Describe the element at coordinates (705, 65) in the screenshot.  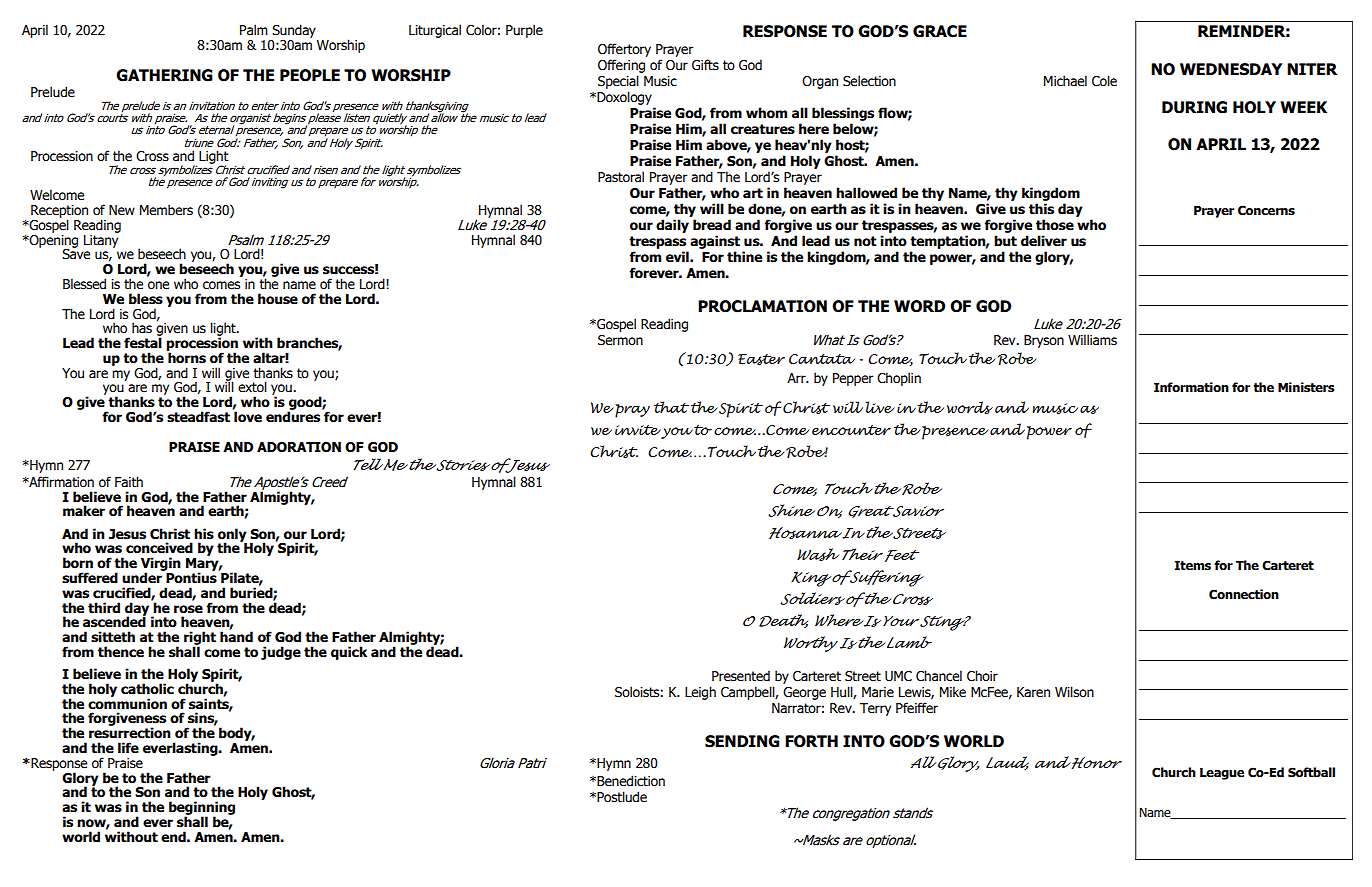
I see `Gifts` at that location.
